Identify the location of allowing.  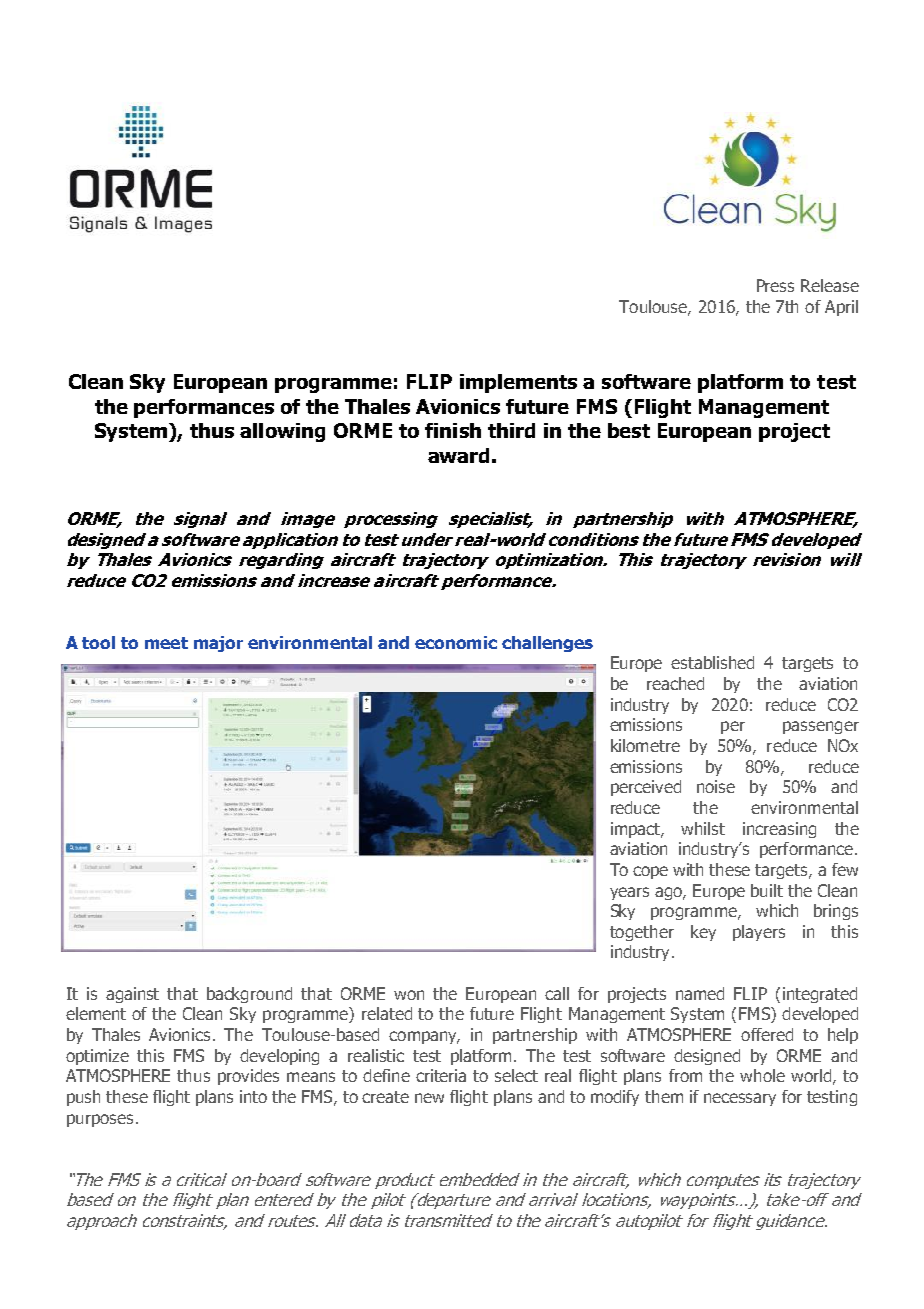
(282, 432).
